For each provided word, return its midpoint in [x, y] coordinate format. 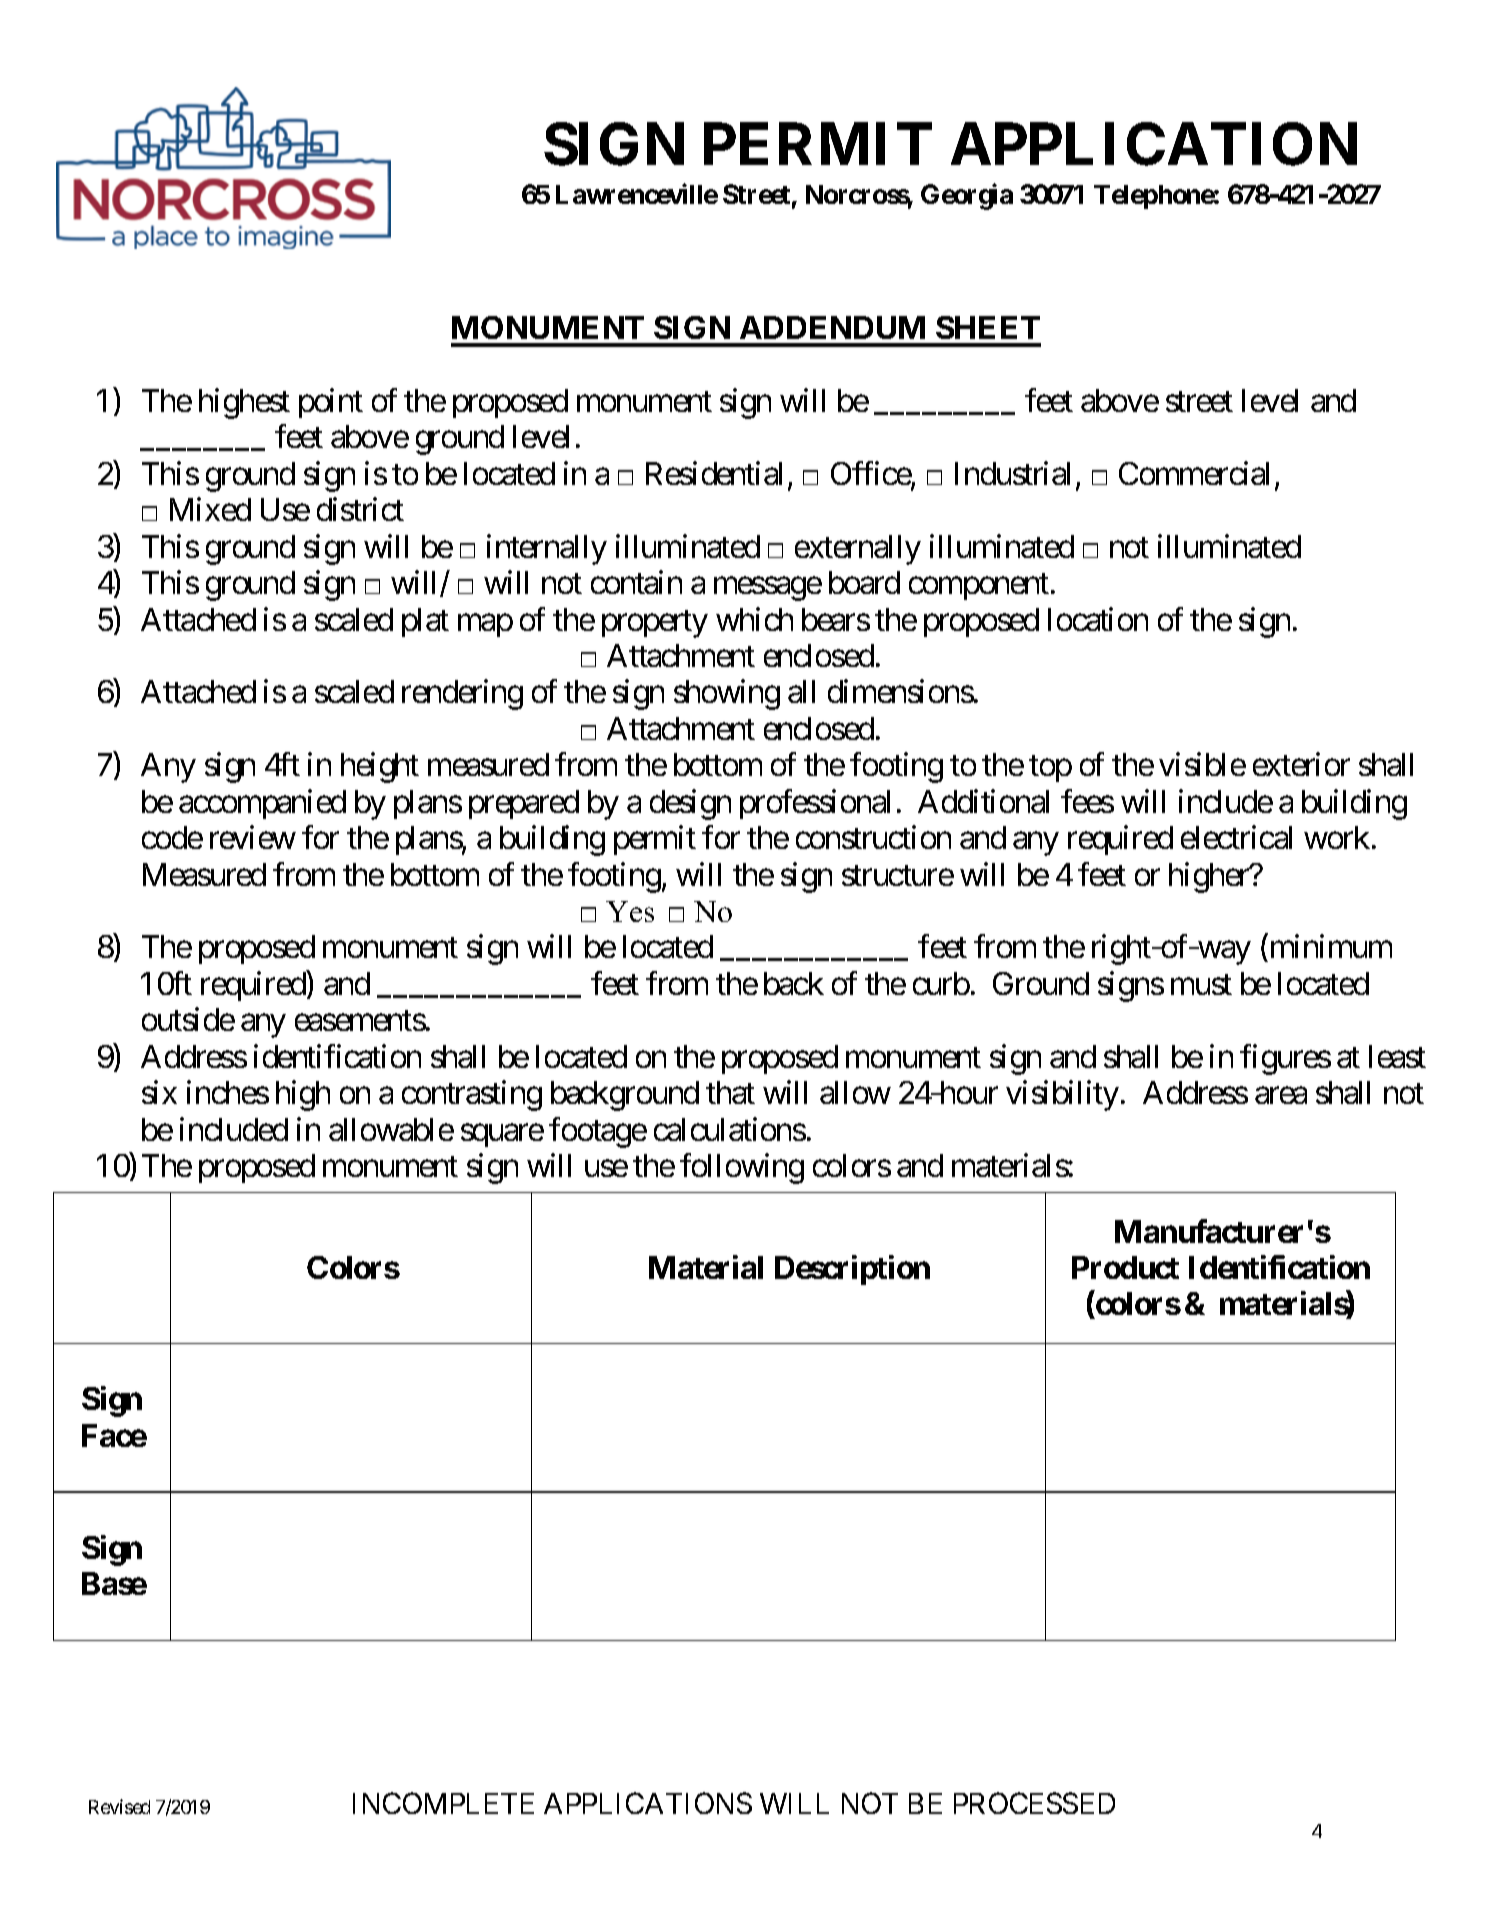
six [159, 1092]
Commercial [1197, 474]
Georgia [967, 196]
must [1201, 985]
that [730, 1092]
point [331, 403]
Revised [119, 1806]
